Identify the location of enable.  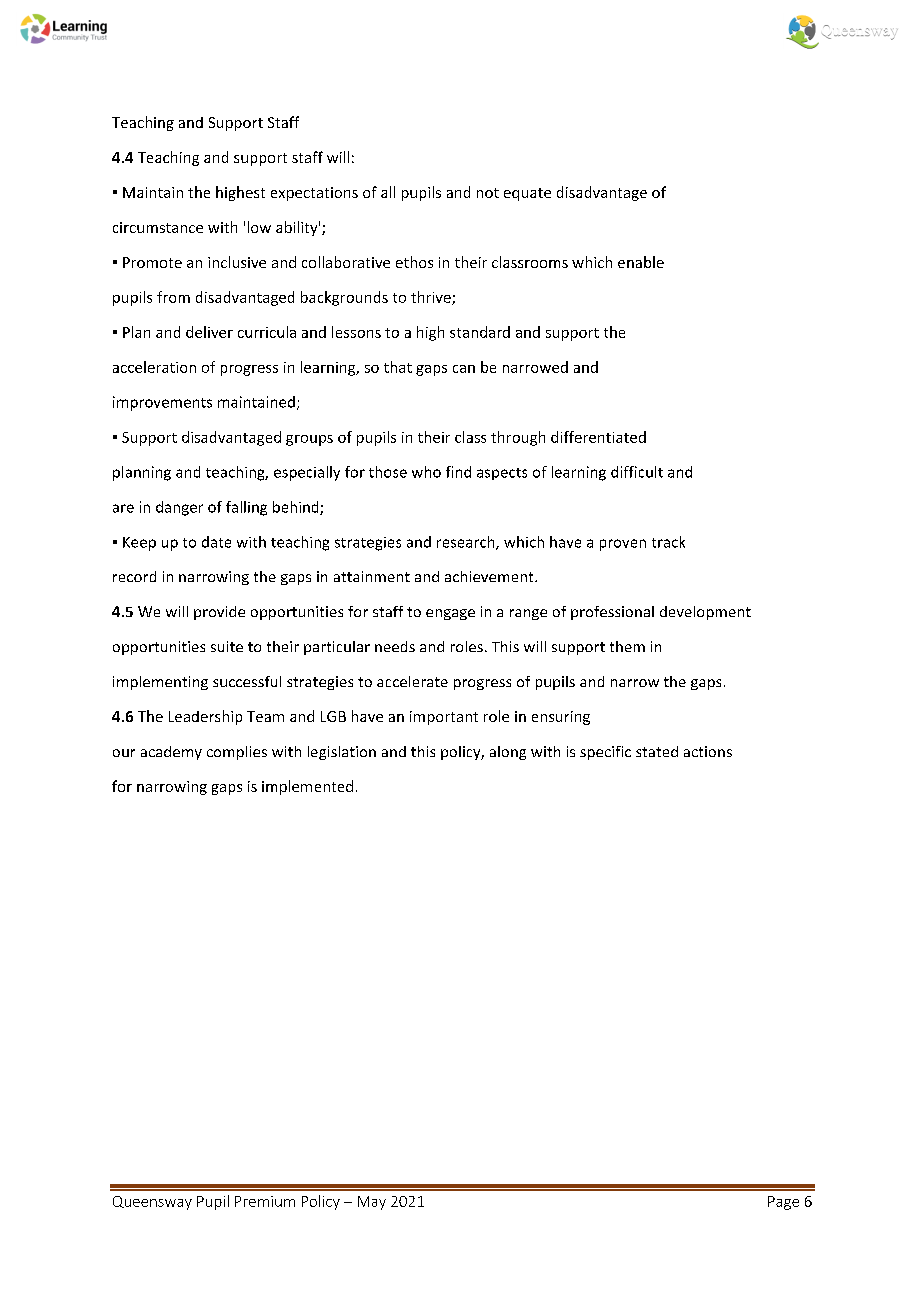
(641, 262).
